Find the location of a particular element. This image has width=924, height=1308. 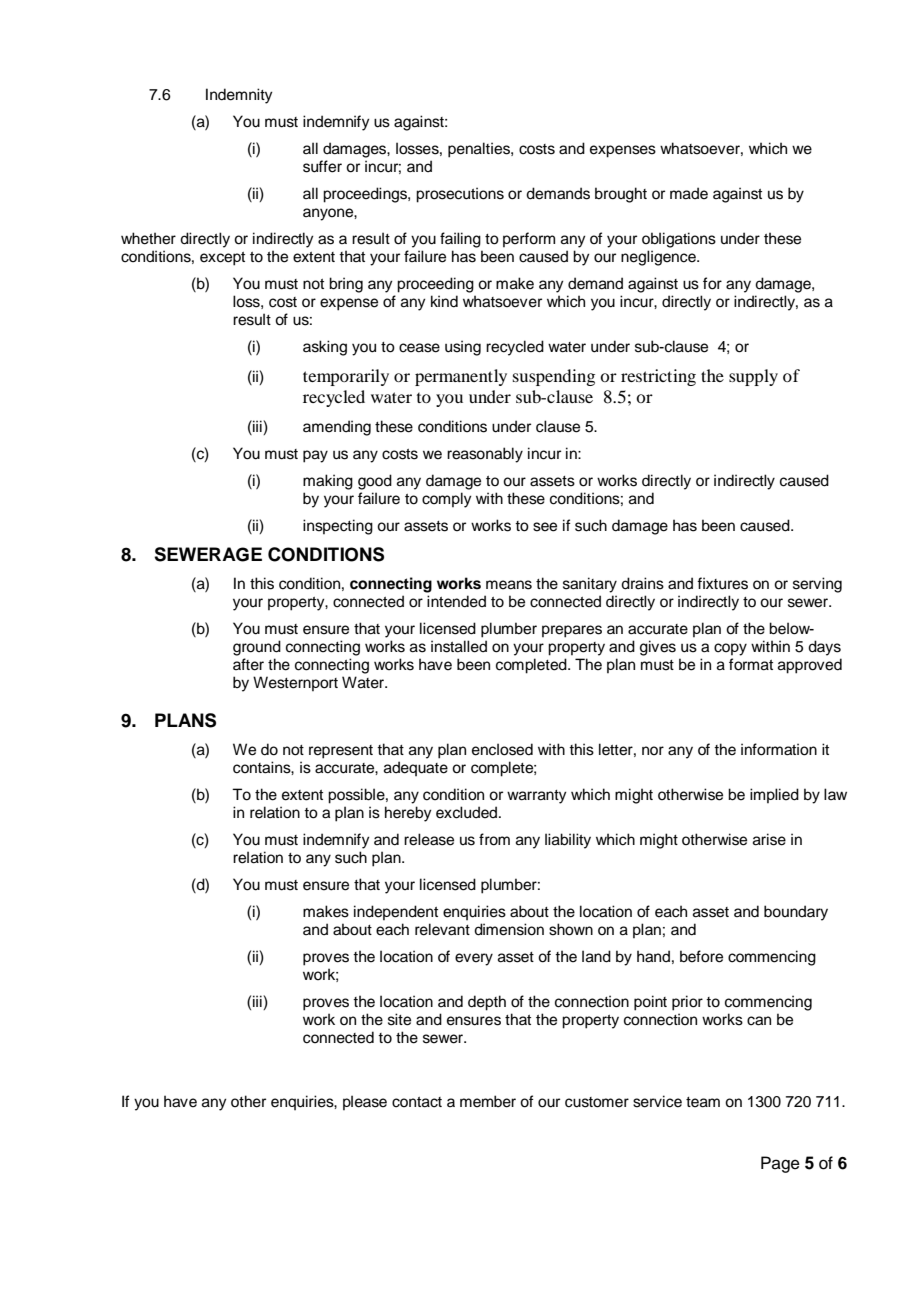

reasonably is located at coordinates (485, 455).
